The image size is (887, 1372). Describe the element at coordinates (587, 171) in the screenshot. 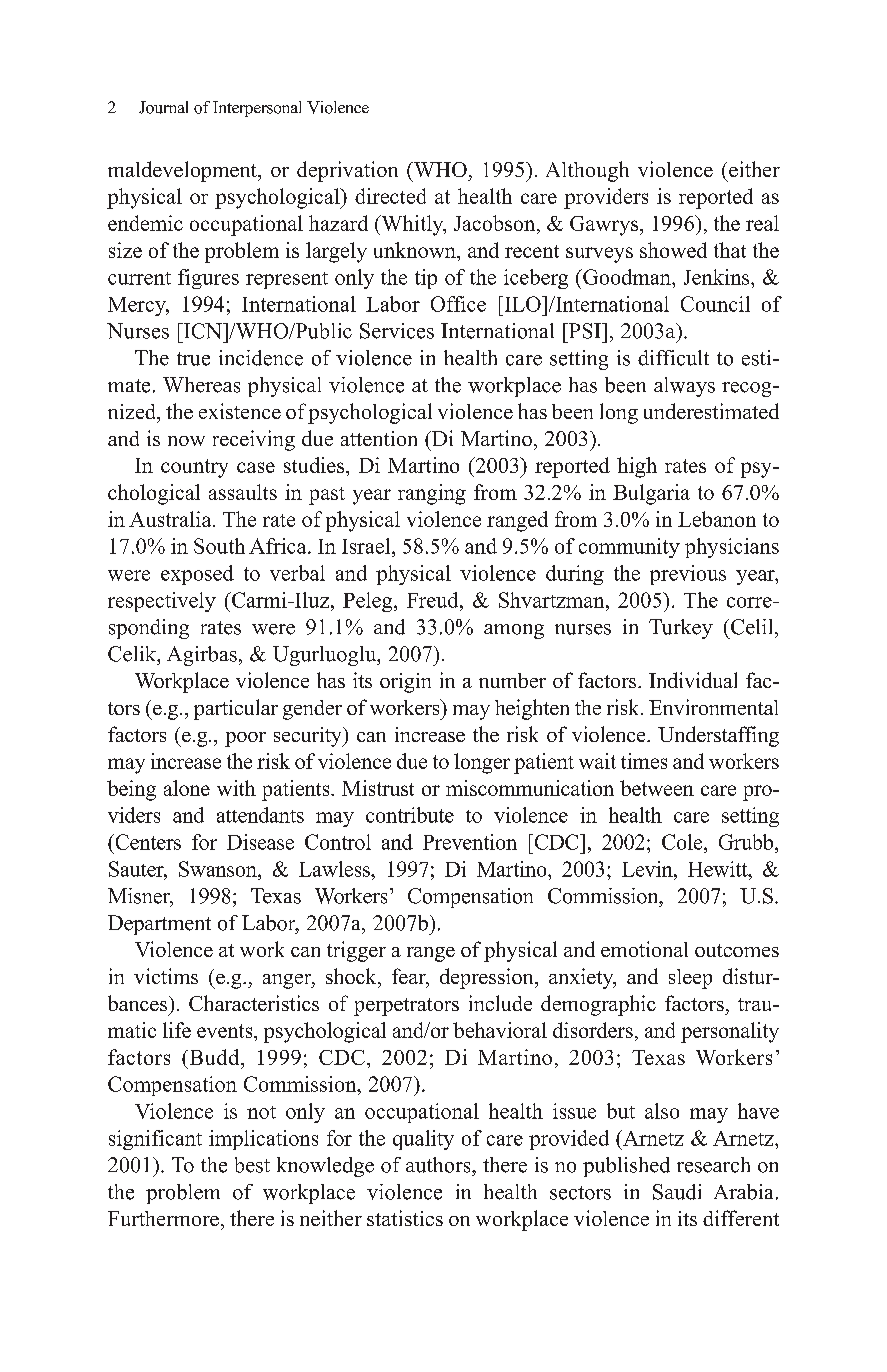

I see `Although` at that location.
